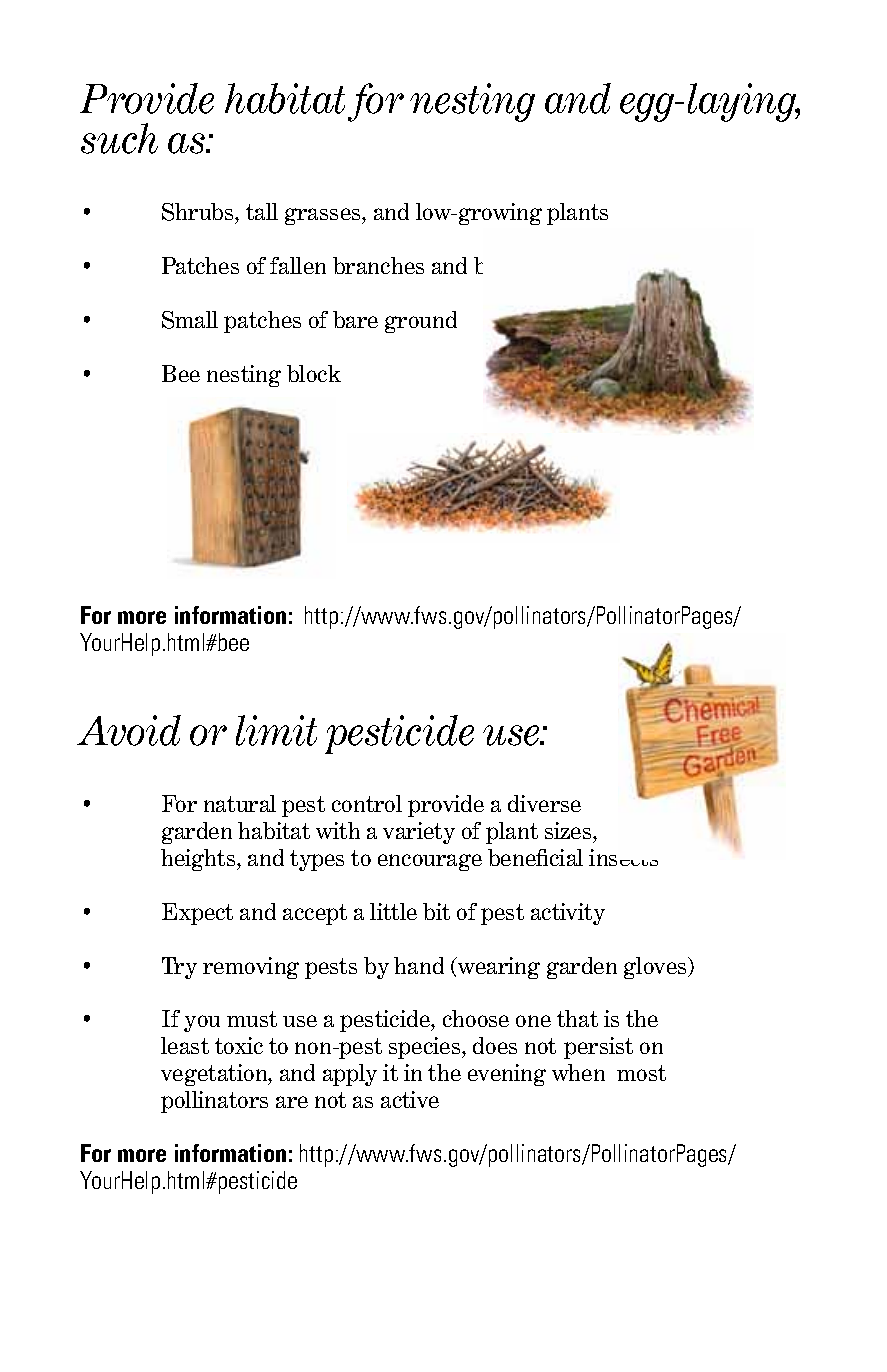  I want to click on least, so click(185, 1045).
